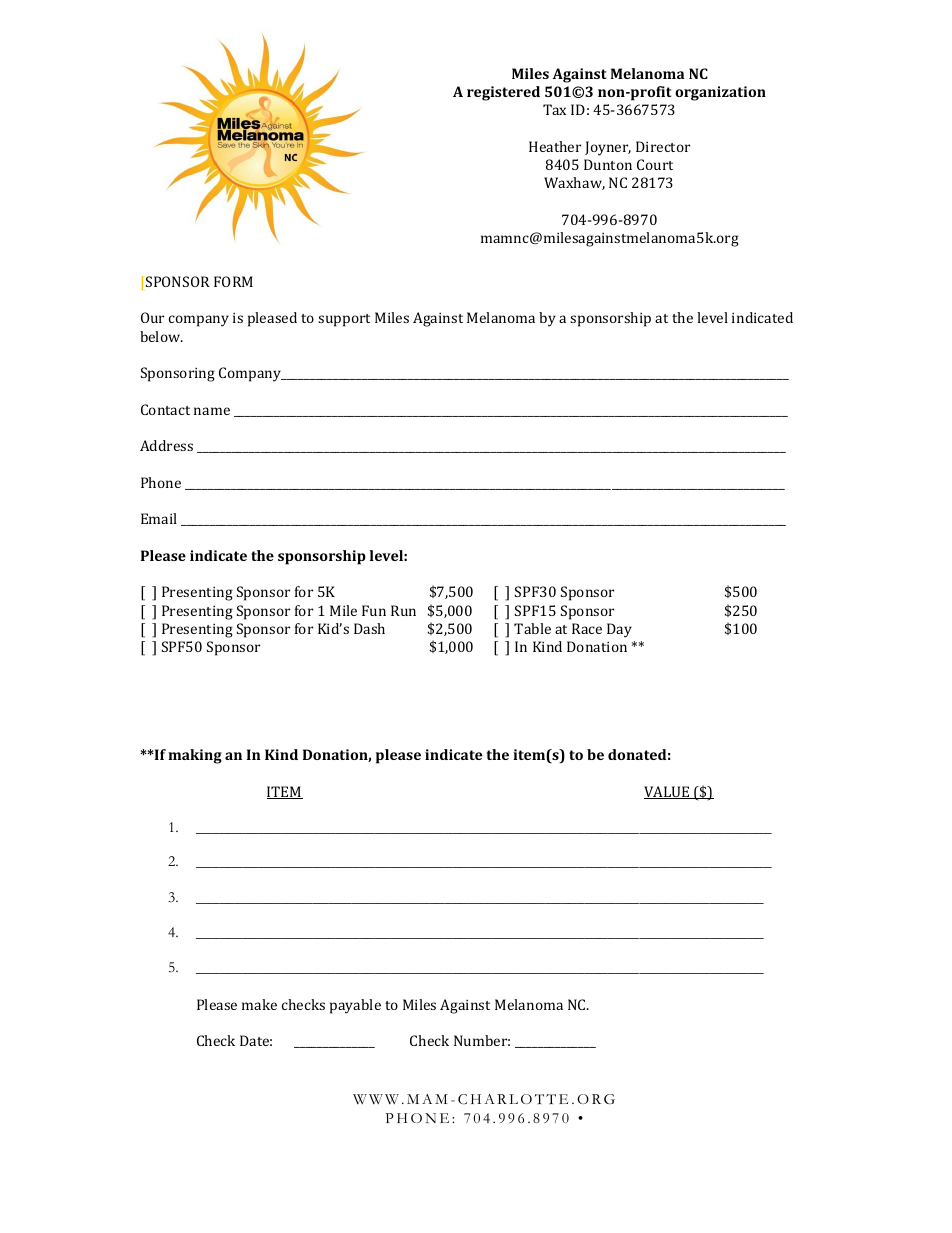 The height and width of the screenshot is (1233, 952). What do you see at coordinates (344, 320) in the screenshot?
I see `support` at bounding box center [344, 320].
